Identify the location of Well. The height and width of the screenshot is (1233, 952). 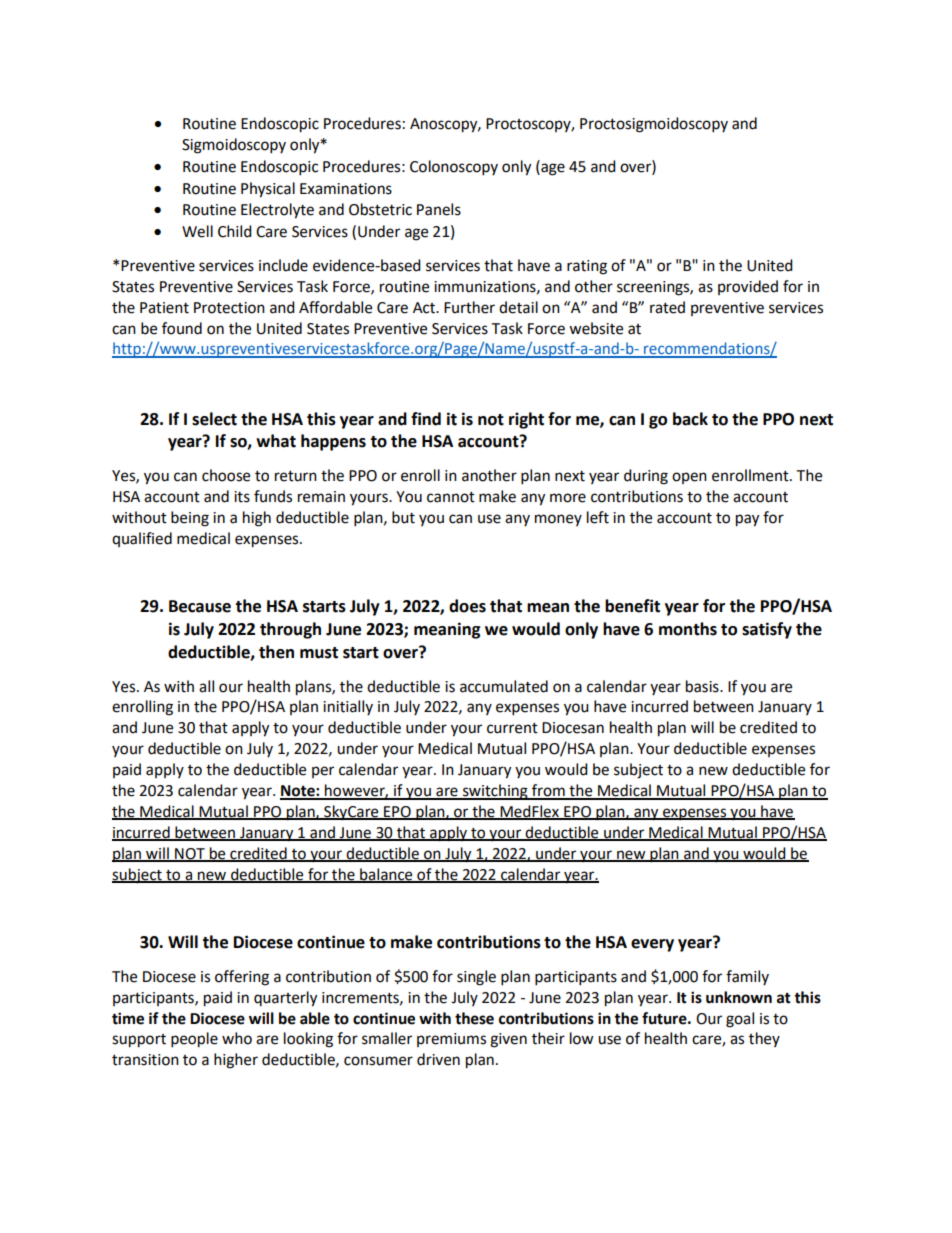
(197, 231).
